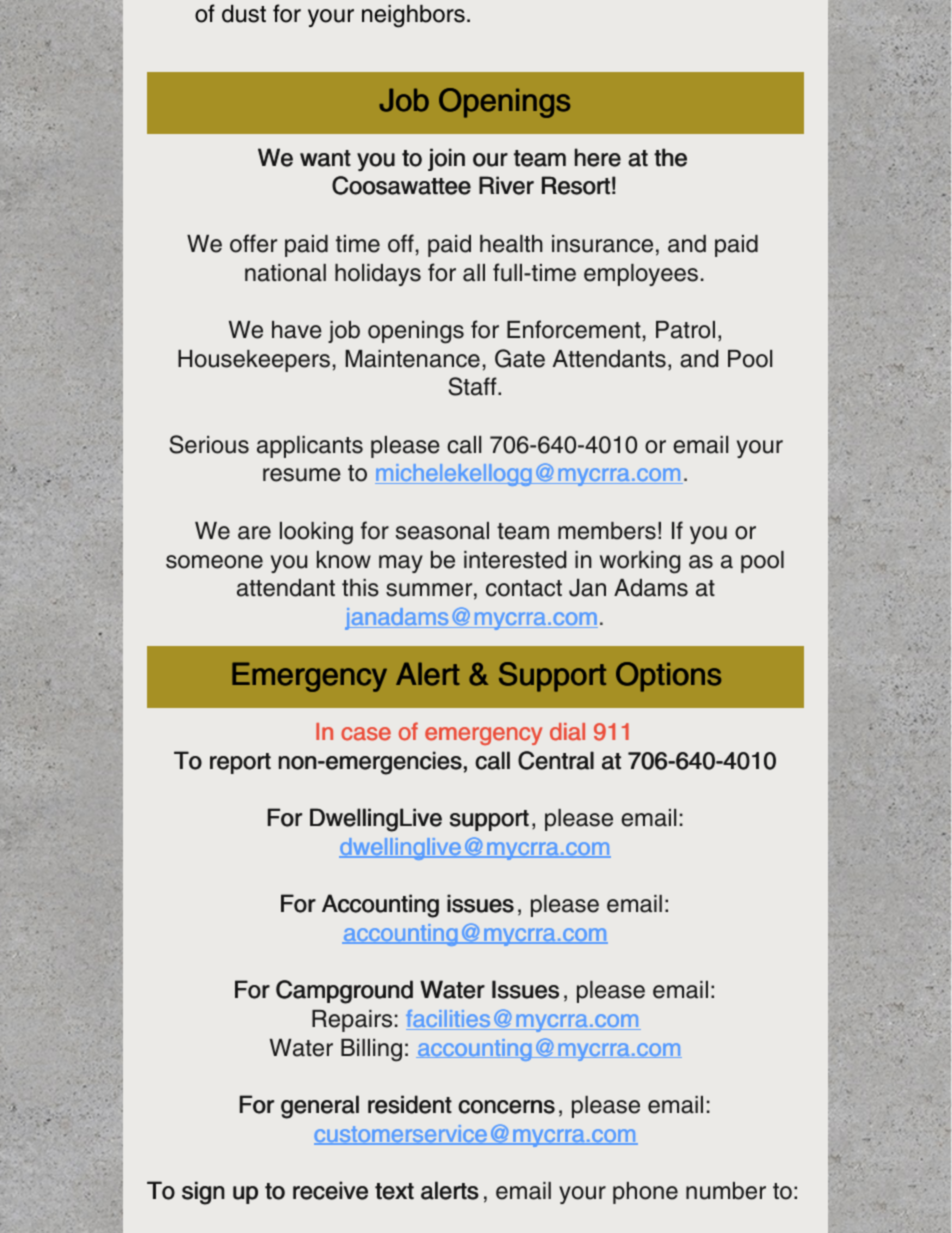  I want to click on the, so click(670, 157).
